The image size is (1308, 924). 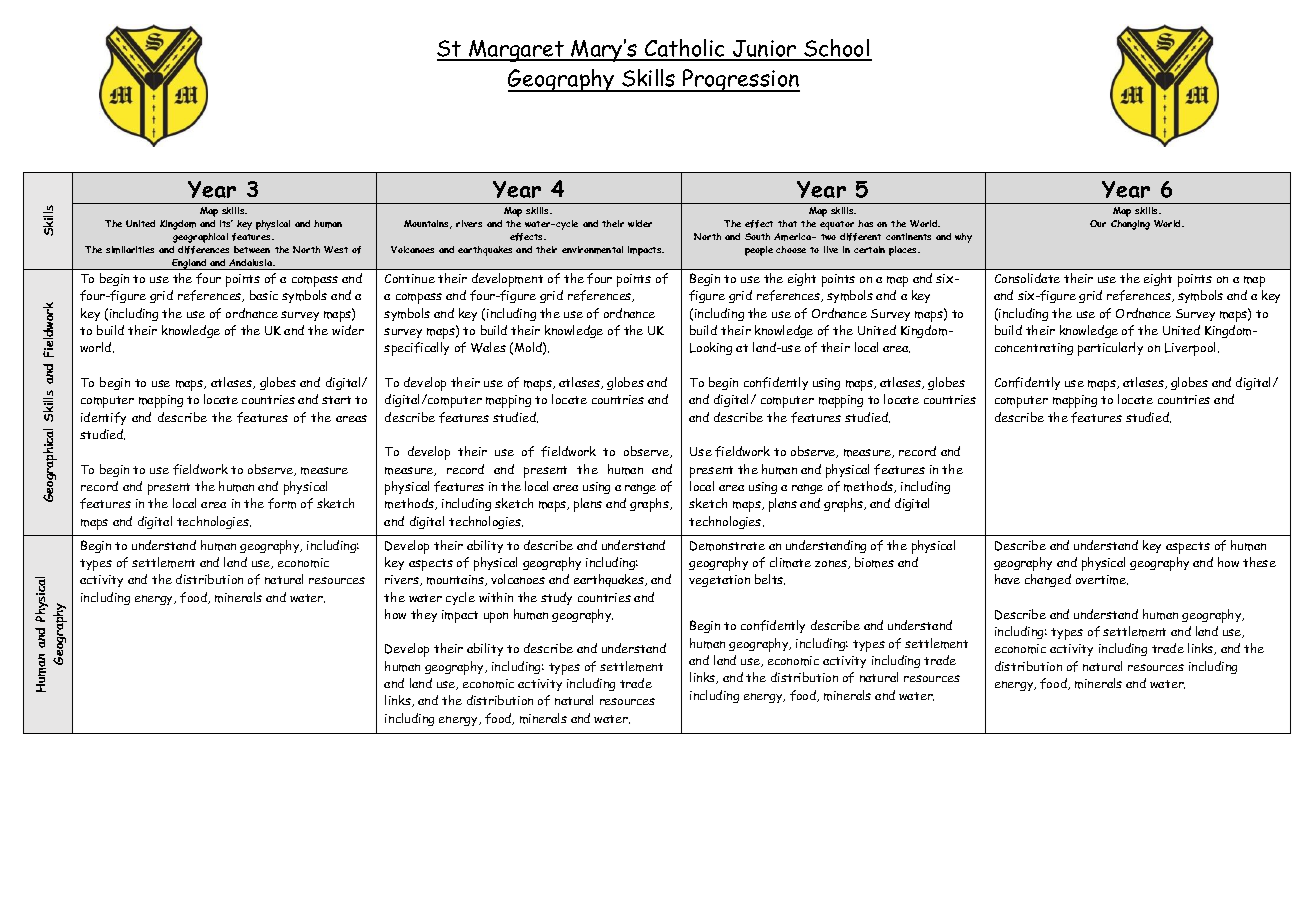 I want to click on Wales, so click(x=488, y=347).
